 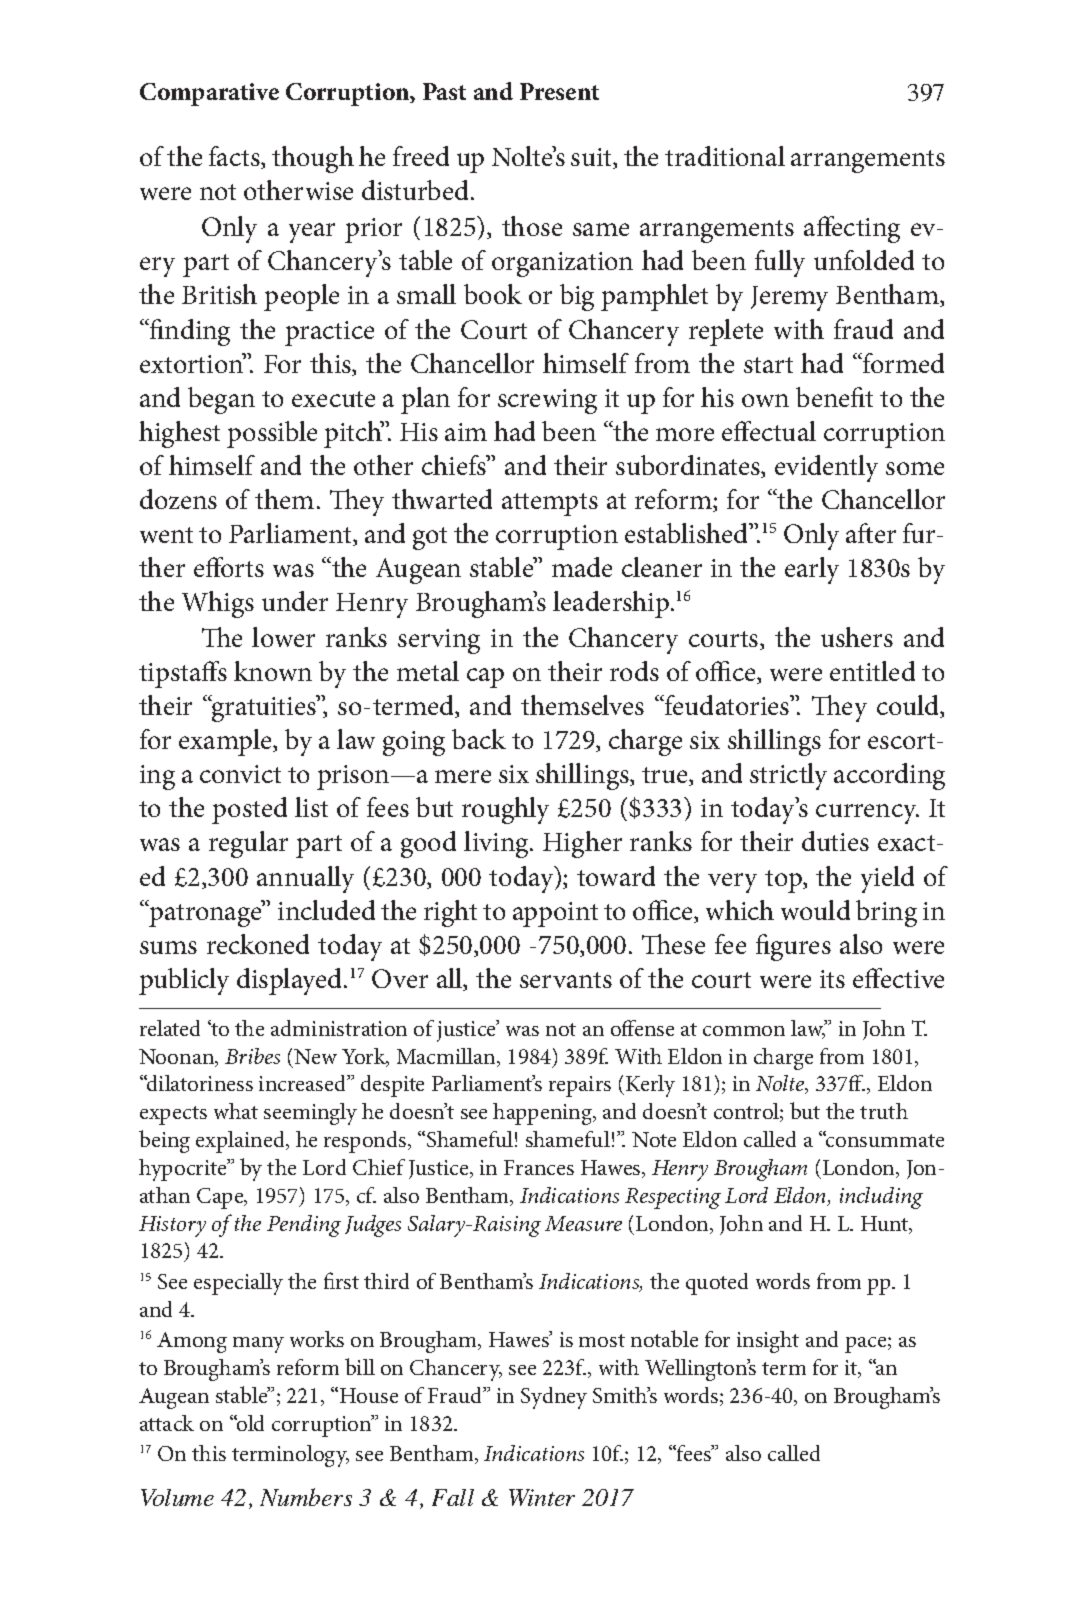 I want to click on traditional, so click(x=725, y=156).
